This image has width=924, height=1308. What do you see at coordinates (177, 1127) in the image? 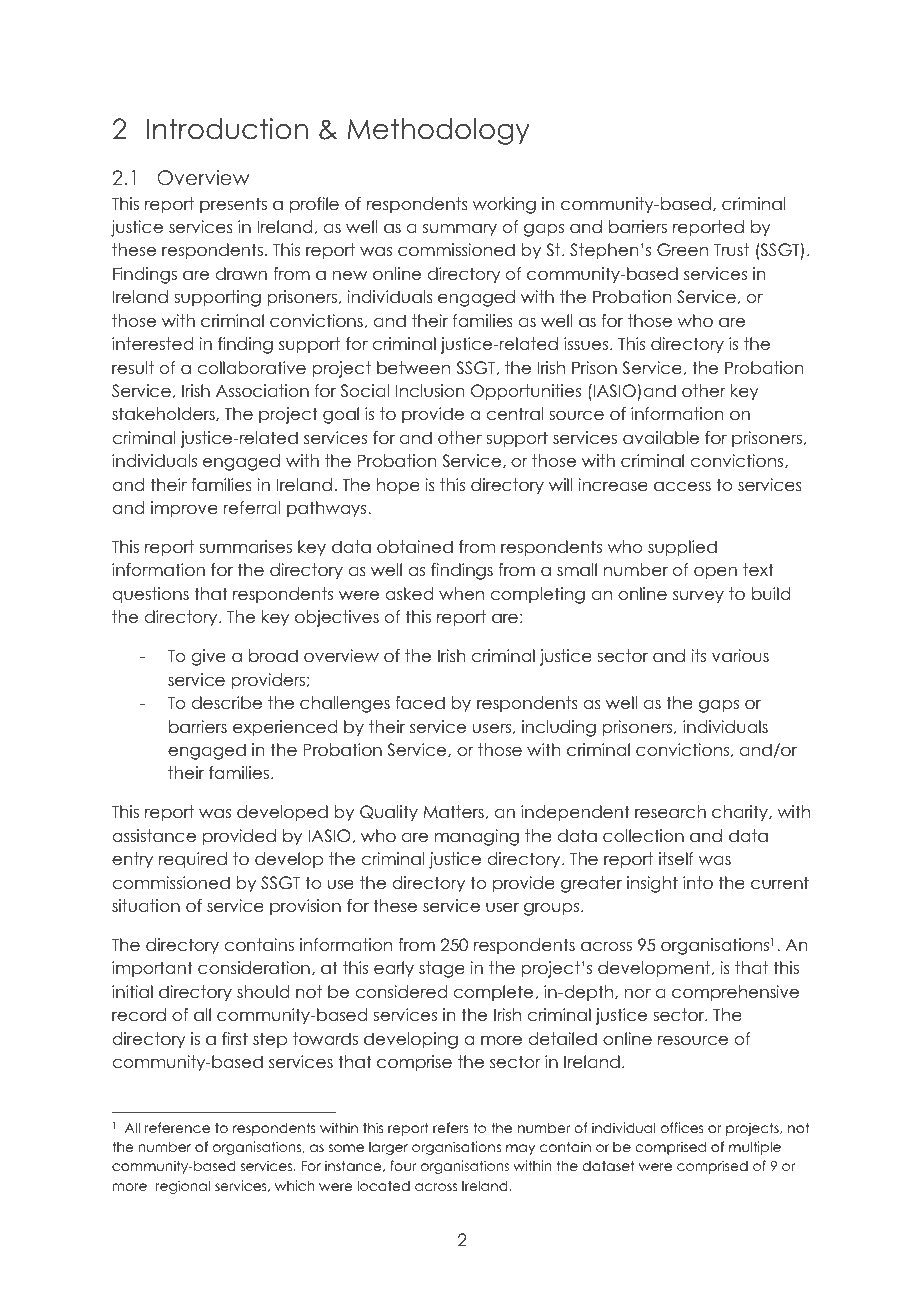
I see `reference` at bounding box center [177, 1127].
